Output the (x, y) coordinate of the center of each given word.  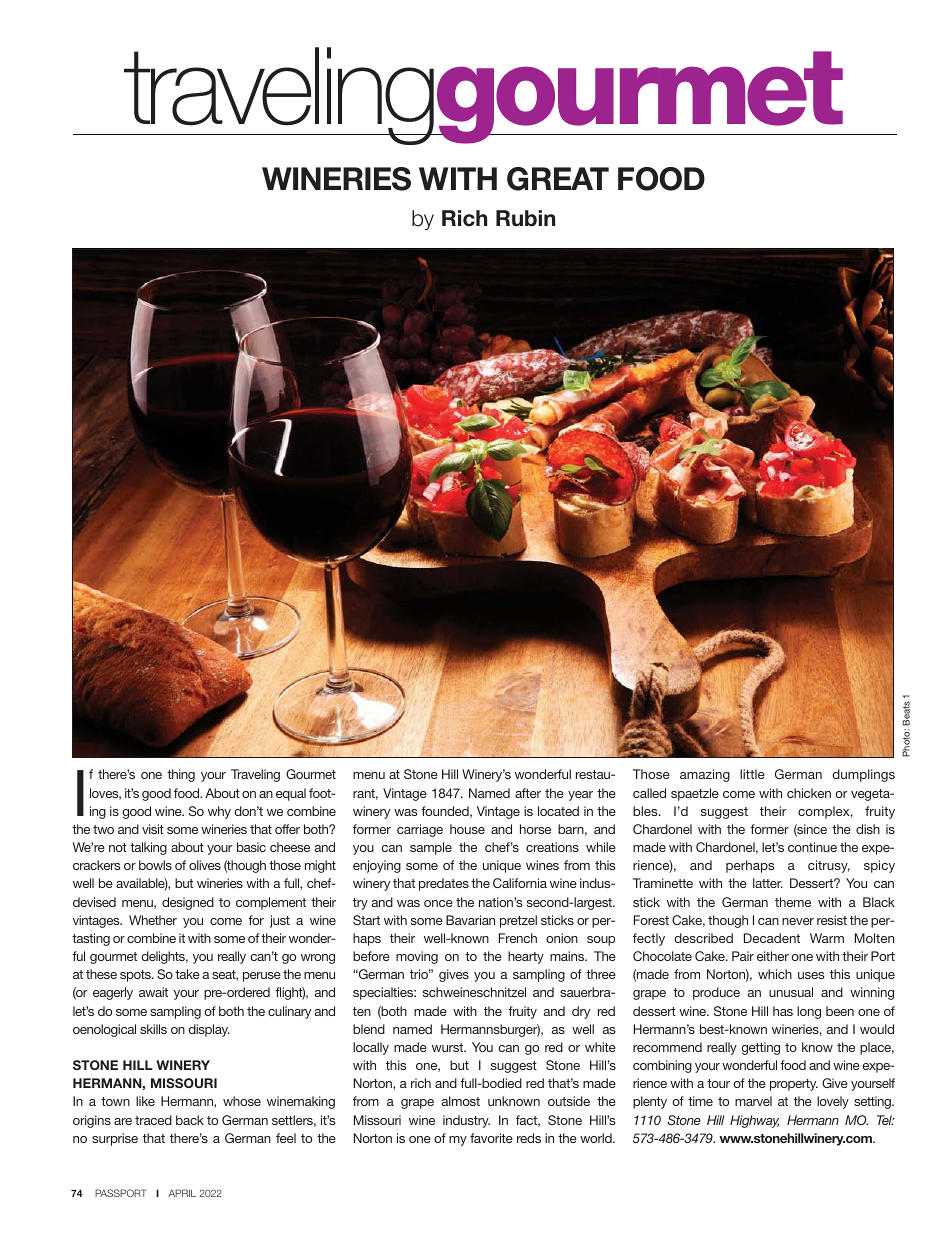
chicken (809, 793)
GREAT (558, 179)
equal (291, 794)
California (520, 883)
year (580, 796)
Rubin (525, 218)
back (190, 1120)
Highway (754, 1121)
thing (181, 775)
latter (768, 883)
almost (461, 1101)
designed (188, 903)
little (752, 774)
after (528, 793)
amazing (705, 775)
